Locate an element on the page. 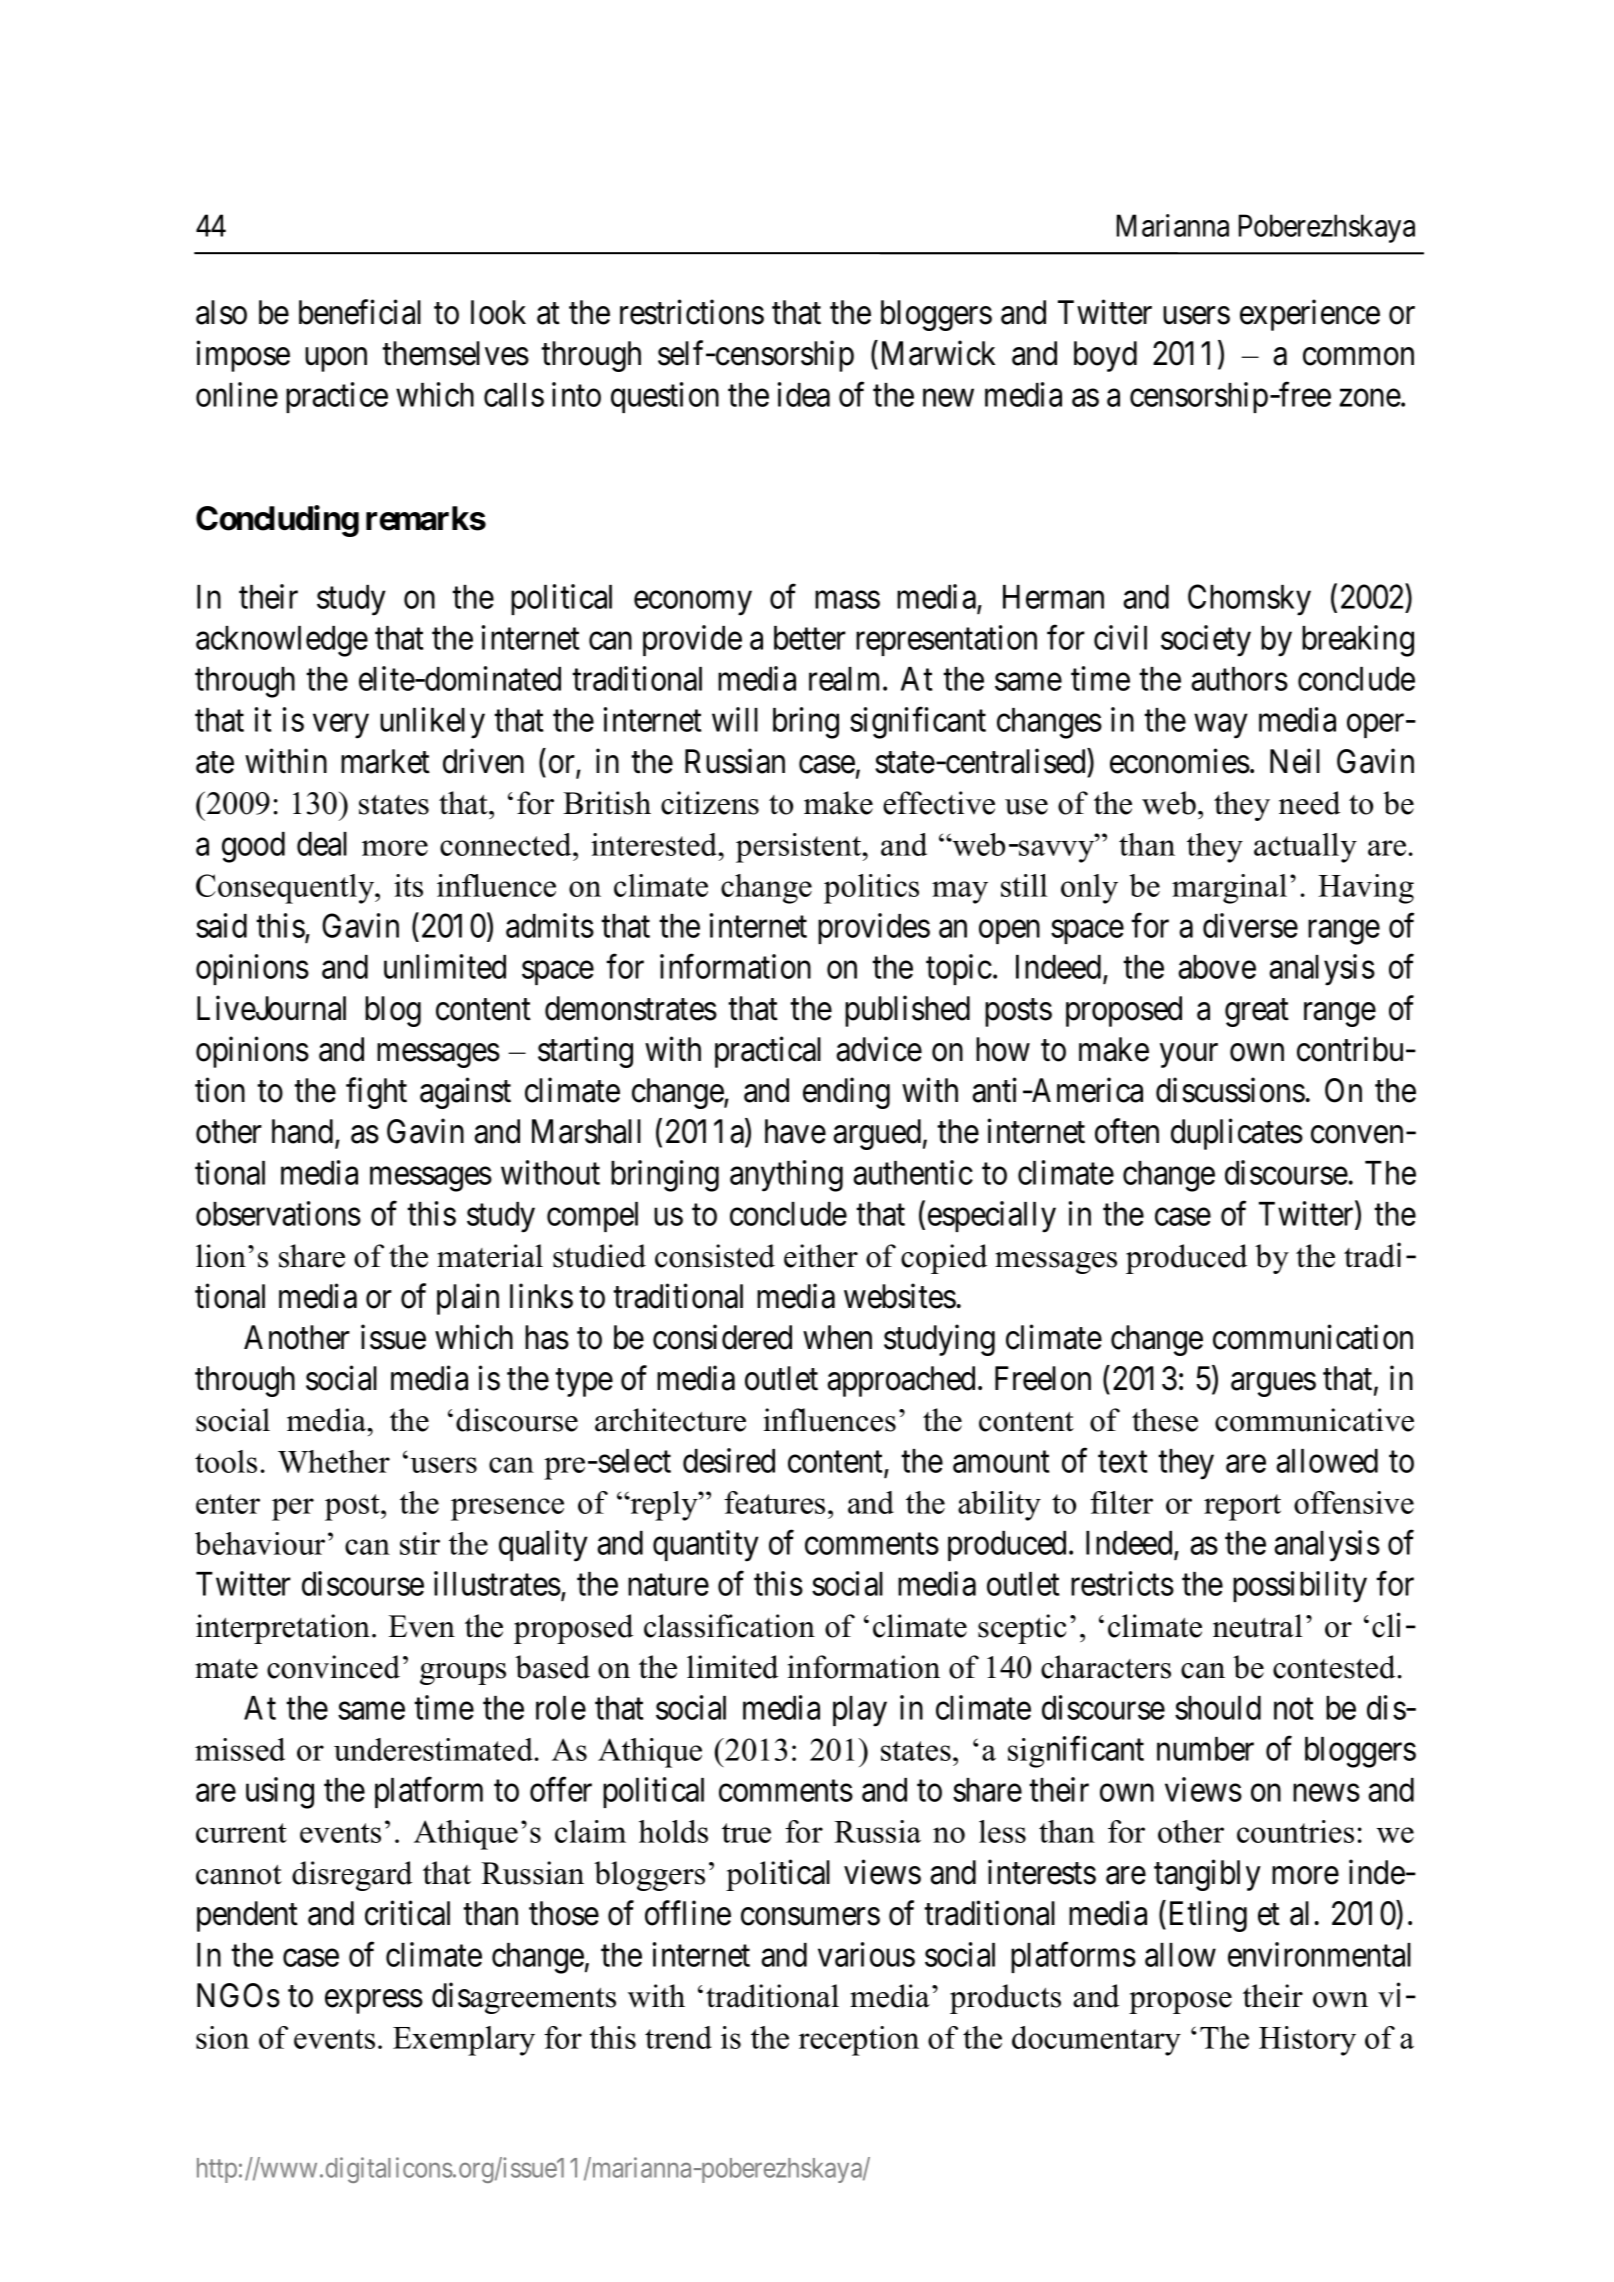 Image resolution: width=1614 pixels, height=2282 pixels. trend is located at coordinates (678, 2037).
